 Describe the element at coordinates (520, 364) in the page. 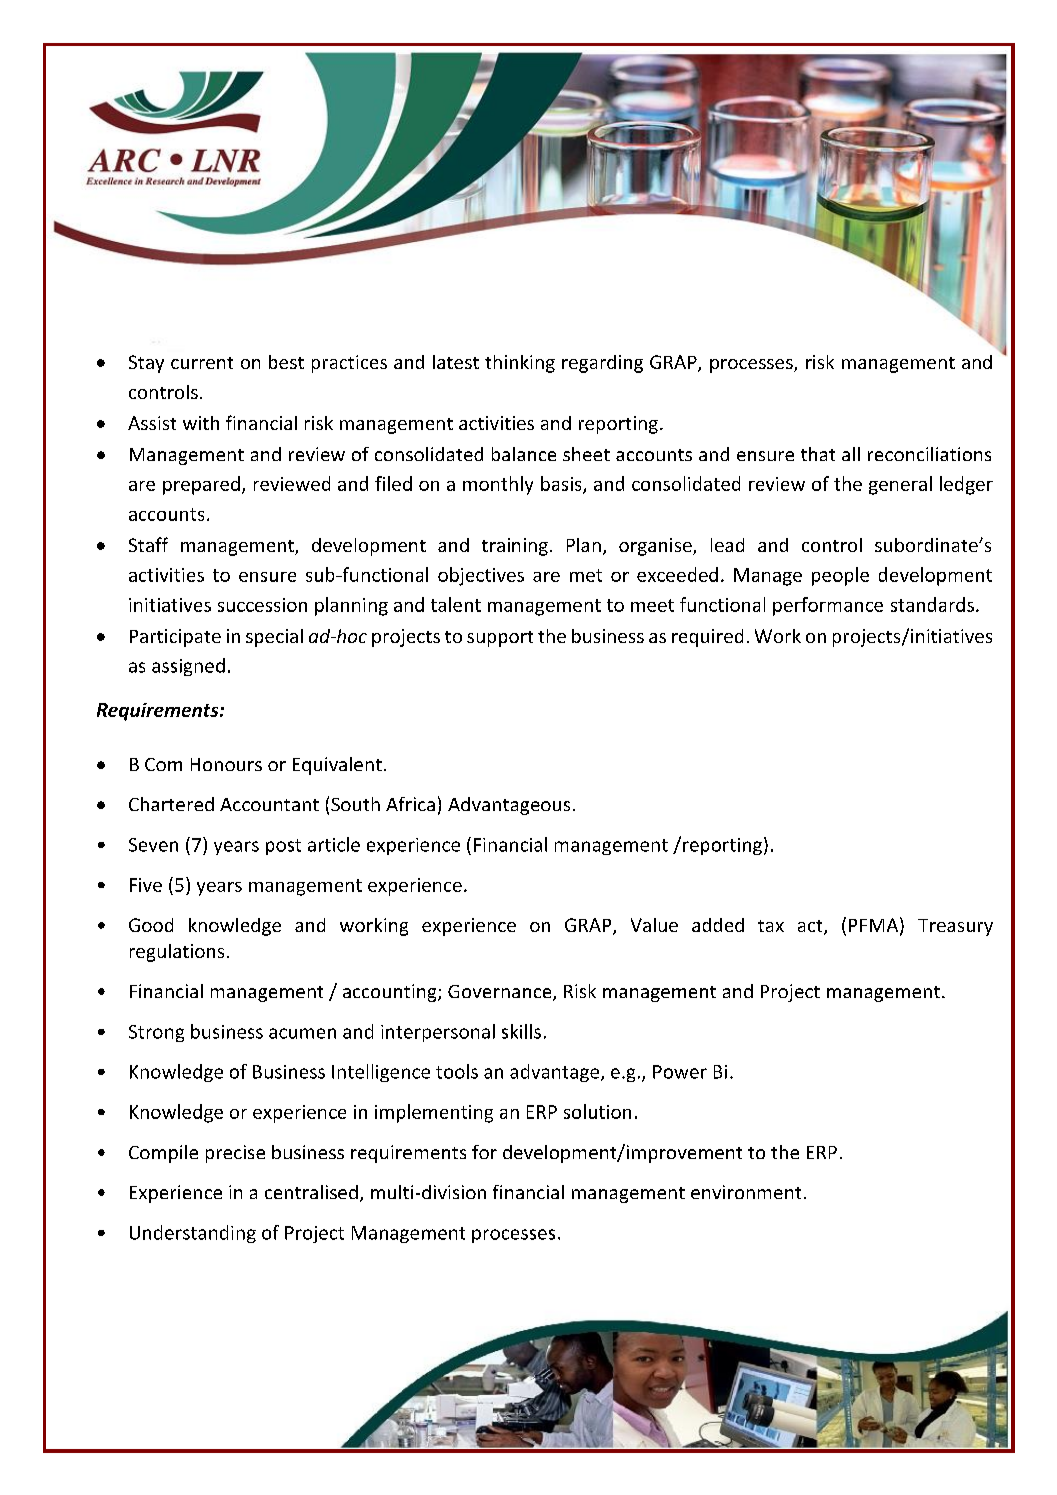

I see `thinking` at that location.
